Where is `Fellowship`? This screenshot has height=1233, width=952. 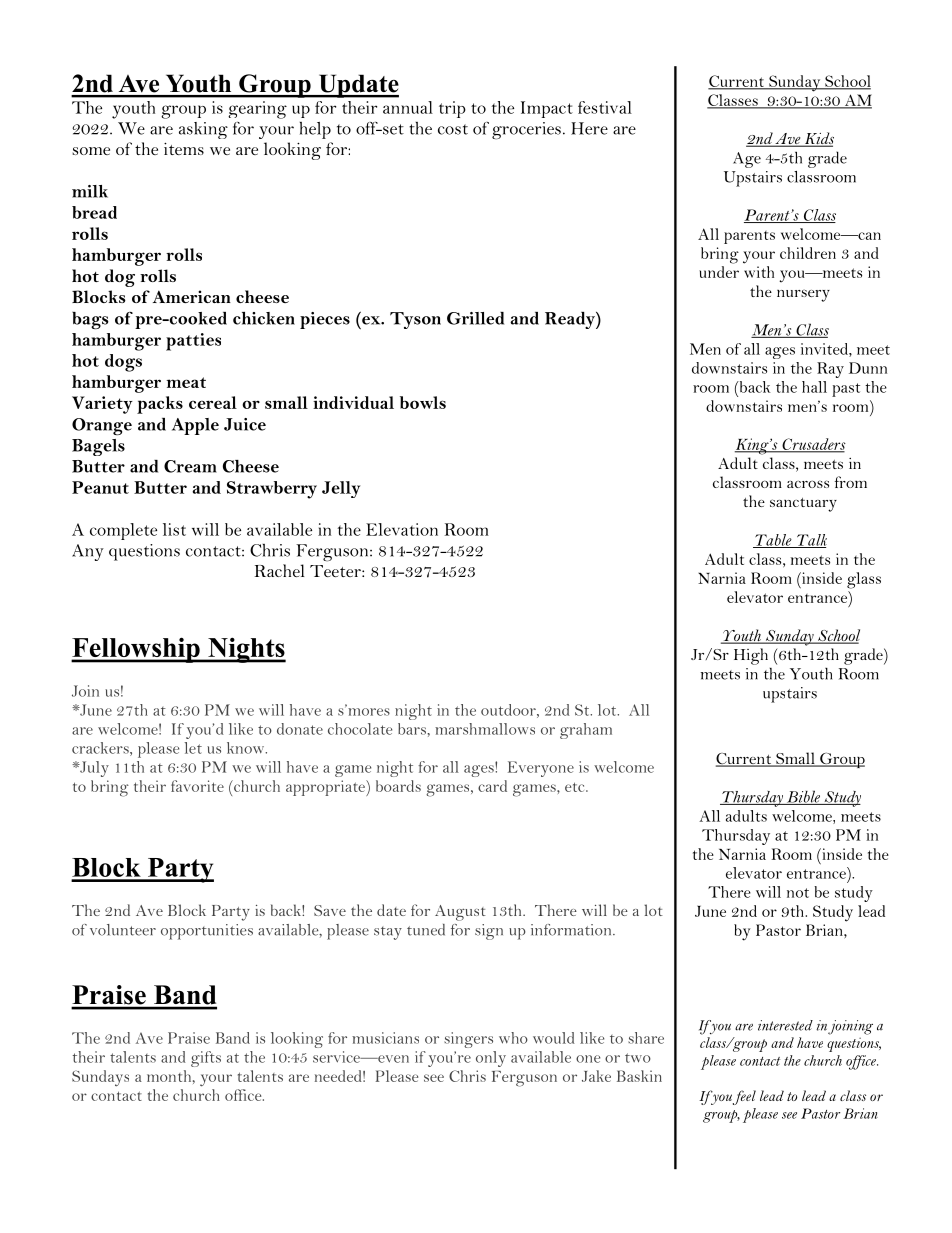
Fellowship is located at coordinates (136, 650).
